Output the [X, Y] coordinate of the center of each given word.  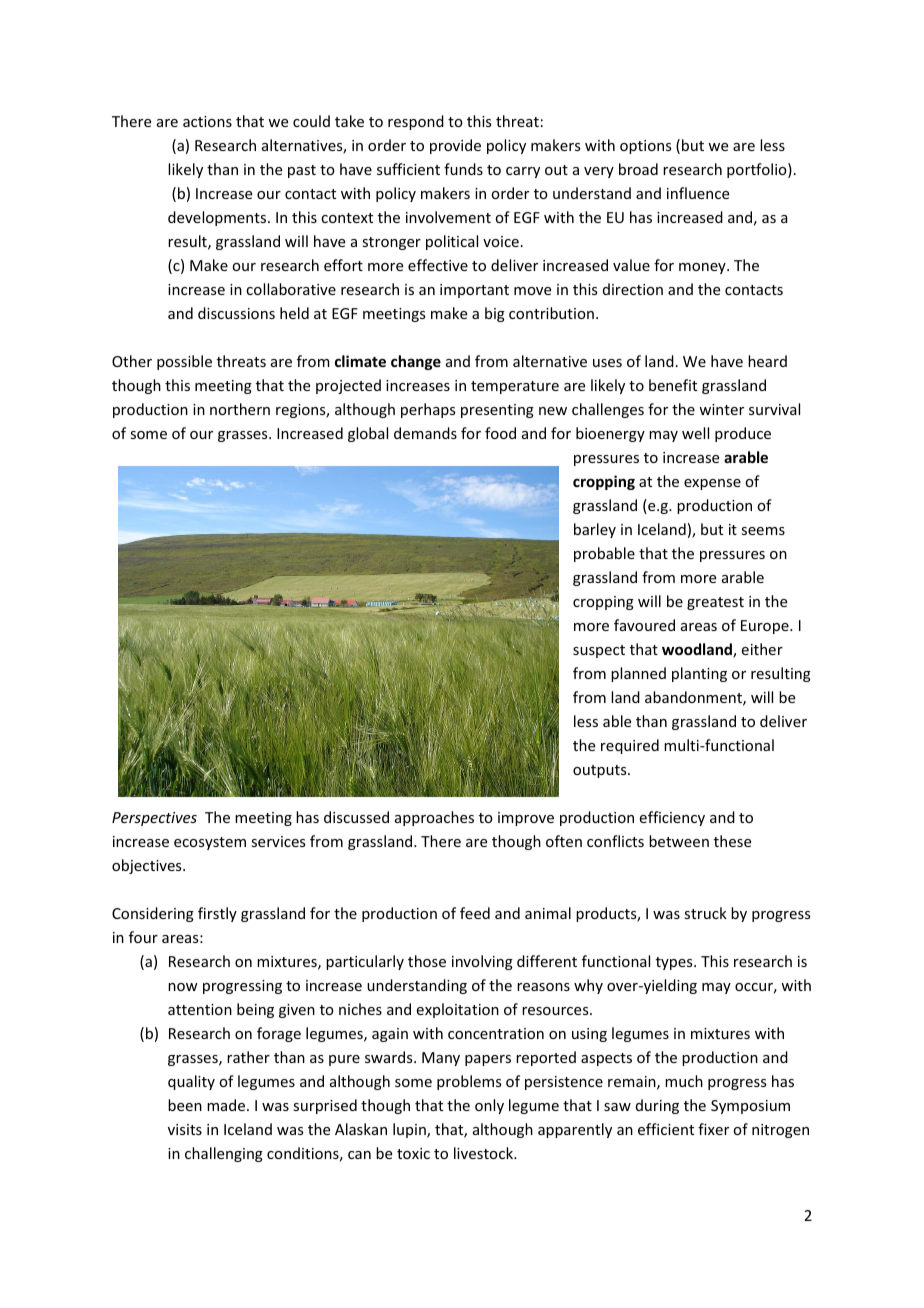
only [489, 1106]
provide [455, 146]
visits [185, 1129]
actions [207, 121]
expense [712, 484]
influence [698, 193]
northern [240, 409]
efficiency [672, 818]
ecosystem [210, 843]
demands [425, 433]
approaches [434, 818]
